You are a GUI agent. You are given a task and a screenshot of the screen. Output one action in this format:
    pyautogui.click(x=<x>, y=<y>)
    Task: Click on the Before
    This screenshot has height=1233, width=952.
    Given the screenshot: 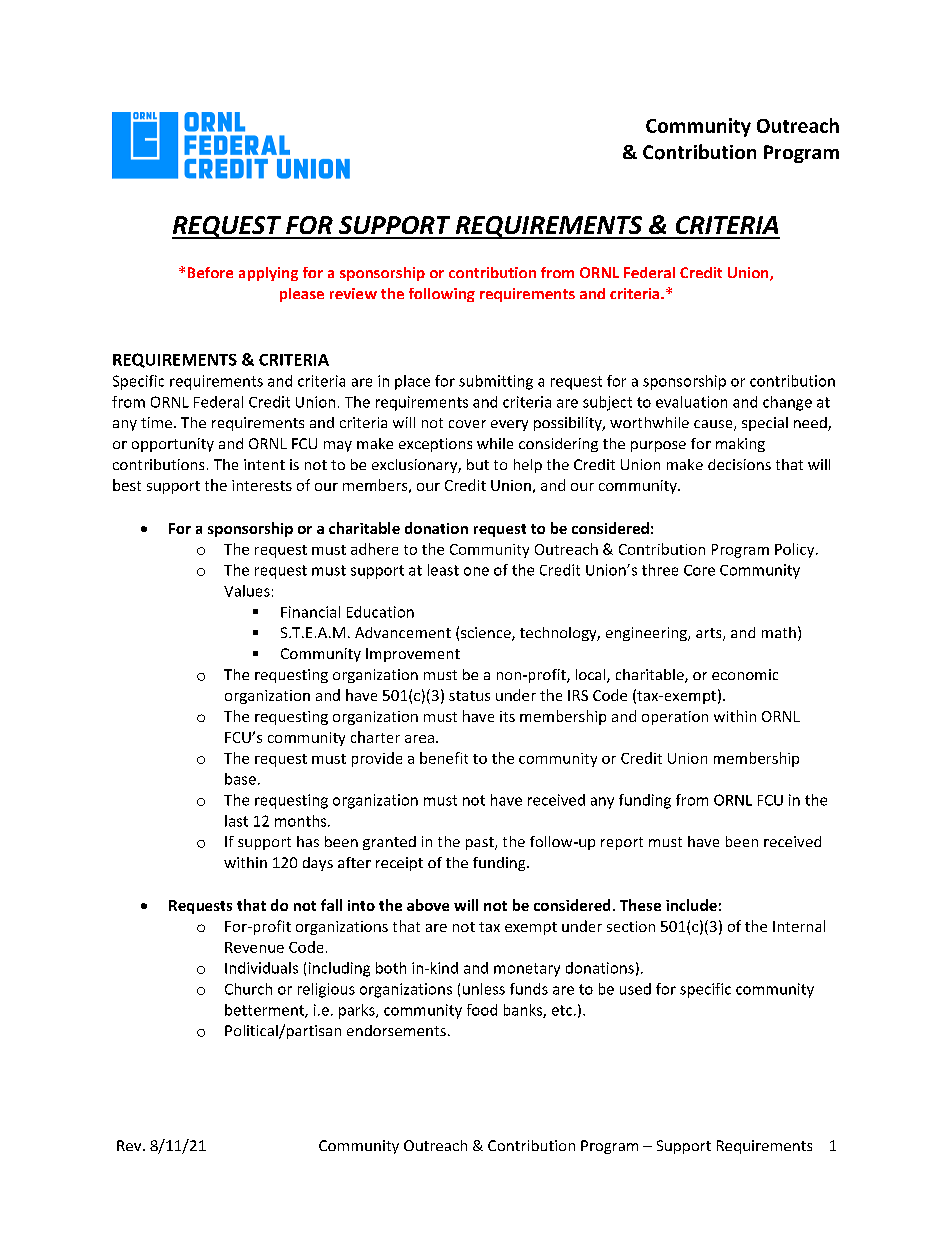 What is the action you would take?
    pyautogui.click(x=210, y=272)
